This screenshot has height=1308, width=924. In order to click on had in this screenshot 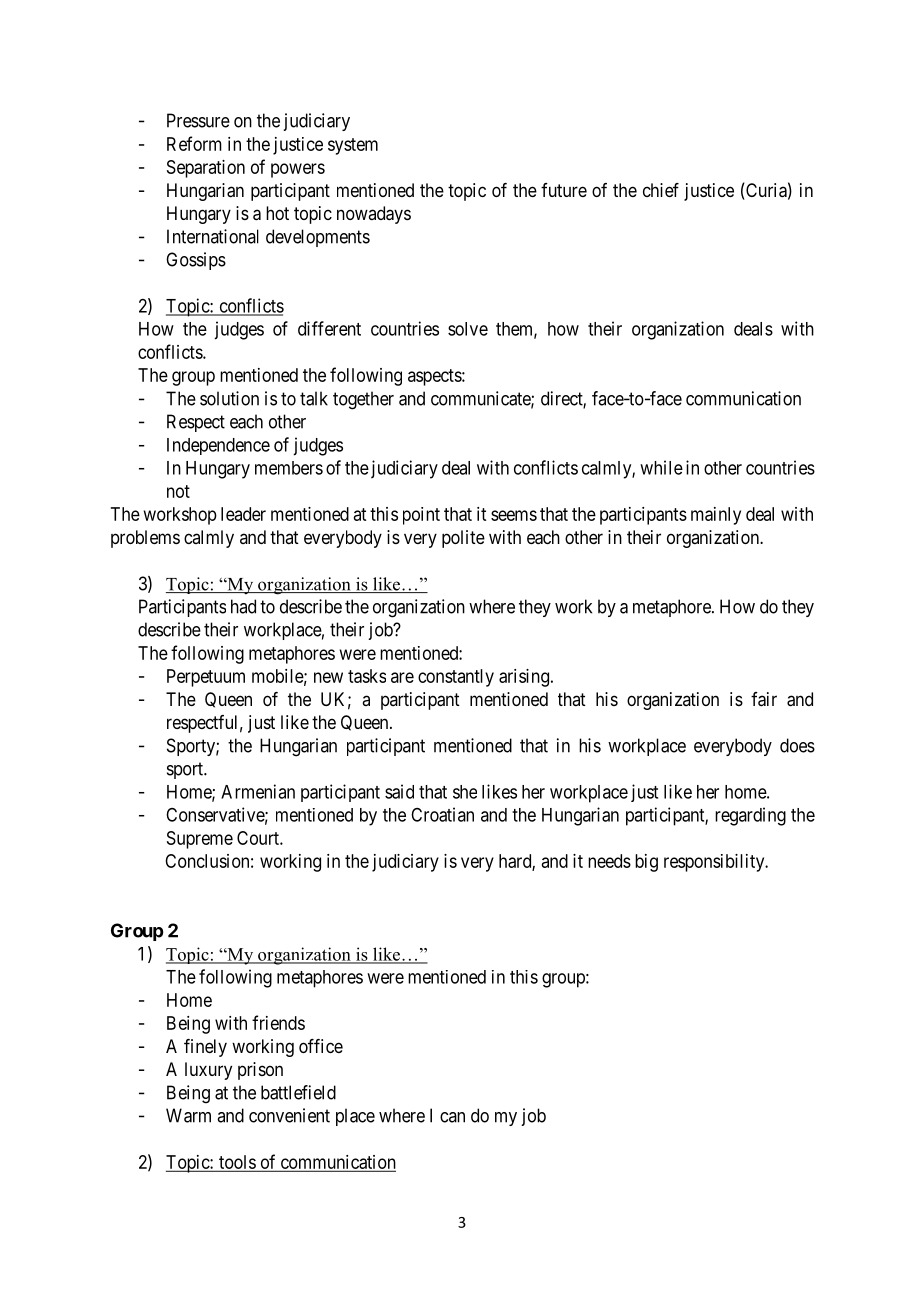, I will do `click(243, 606)`.
